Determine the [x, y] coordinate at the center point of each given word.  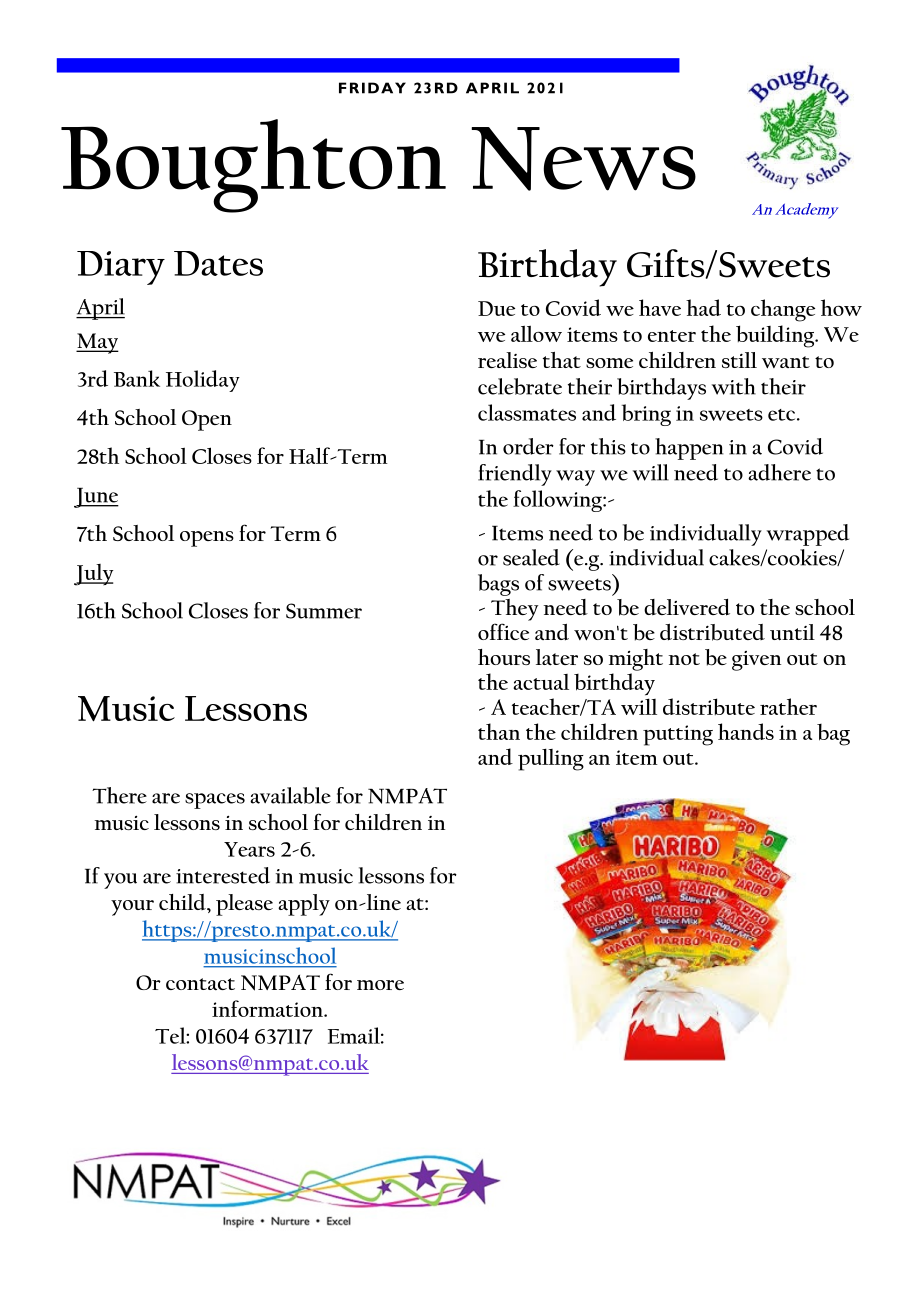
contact [200, 984]
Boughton [253, 166]
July [93, 575]
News [583, 159]
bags [498, 585]
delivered [687, 607]
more [380, 985]
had [703, 307]
